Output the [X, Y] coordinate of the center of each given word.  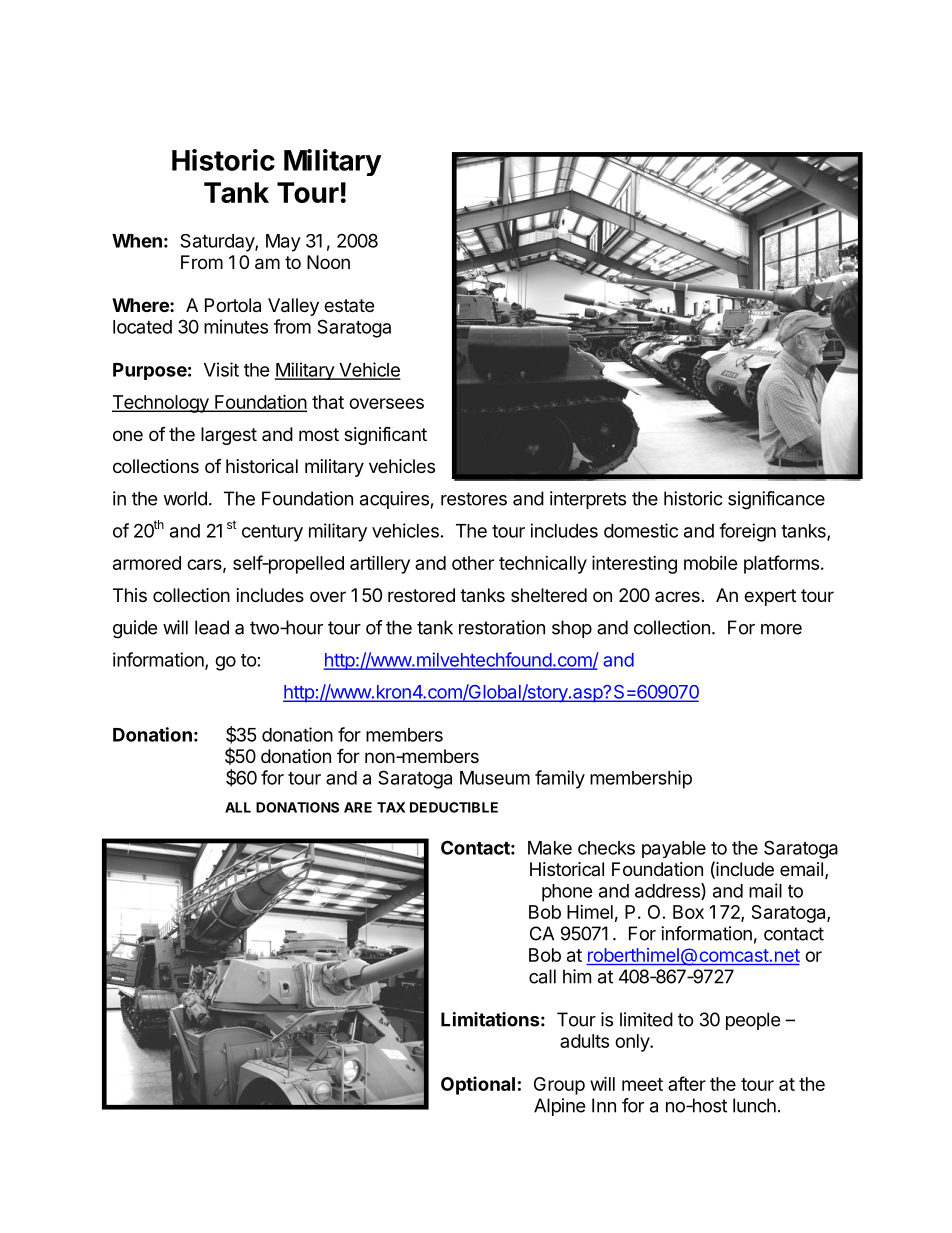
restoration [502, 627]
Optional [478, 1085]
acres [677, 596]
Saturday [218, 243]
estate [349, 305]
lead [212, 627]
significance [776, 500]
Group [559, 1086]
